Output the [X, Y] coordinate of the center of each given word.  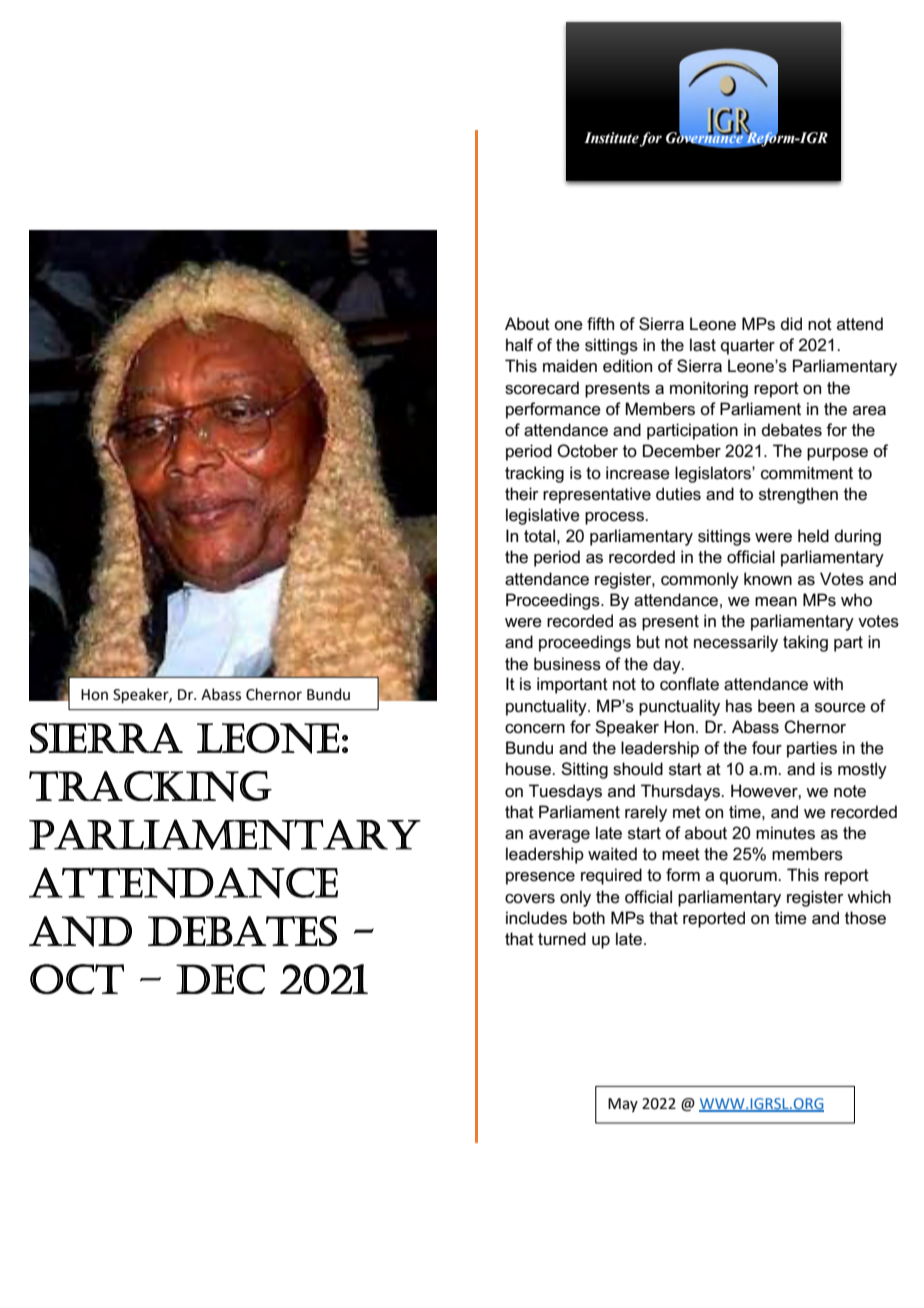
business [567, 664]
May [623, 1105]
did [791, 323]
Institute [611, 138]
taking [805, 643]
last [703, 345]
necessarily [736, 643]
